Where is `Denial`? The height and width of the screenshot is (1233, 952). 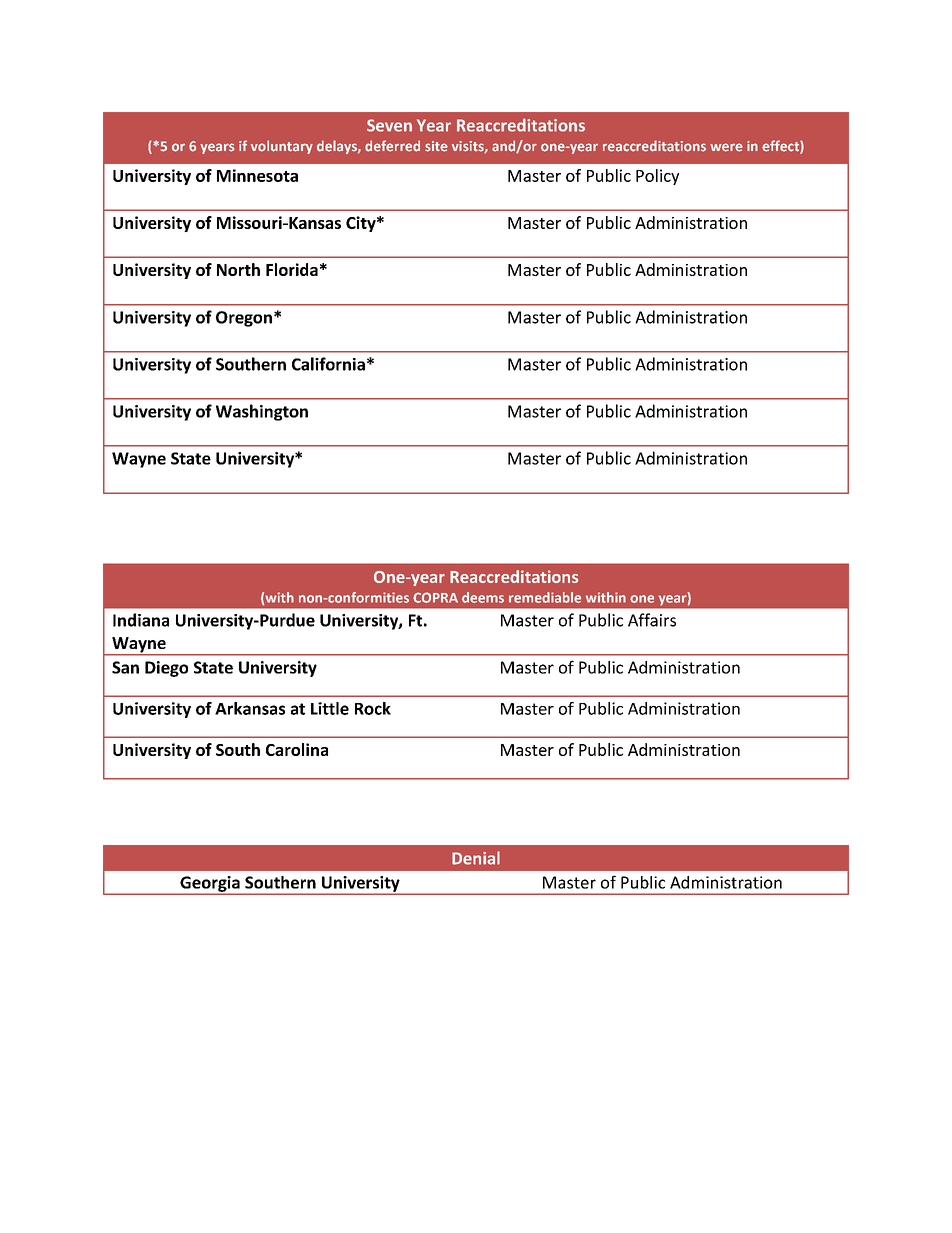 Denial is located at coordinates (476, 858).
